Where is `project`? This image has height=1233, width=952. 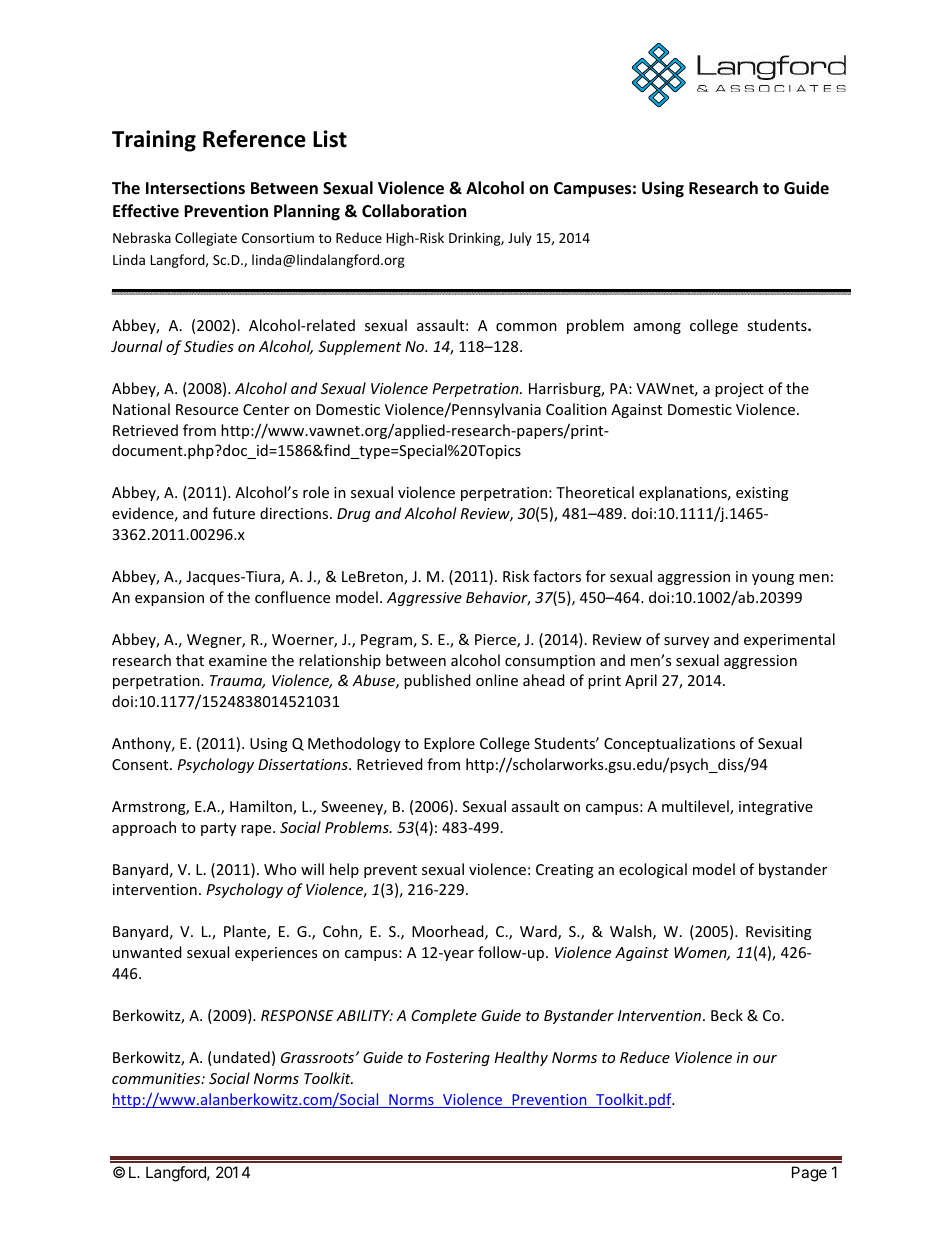 project is located at coordinates (739, 390).
